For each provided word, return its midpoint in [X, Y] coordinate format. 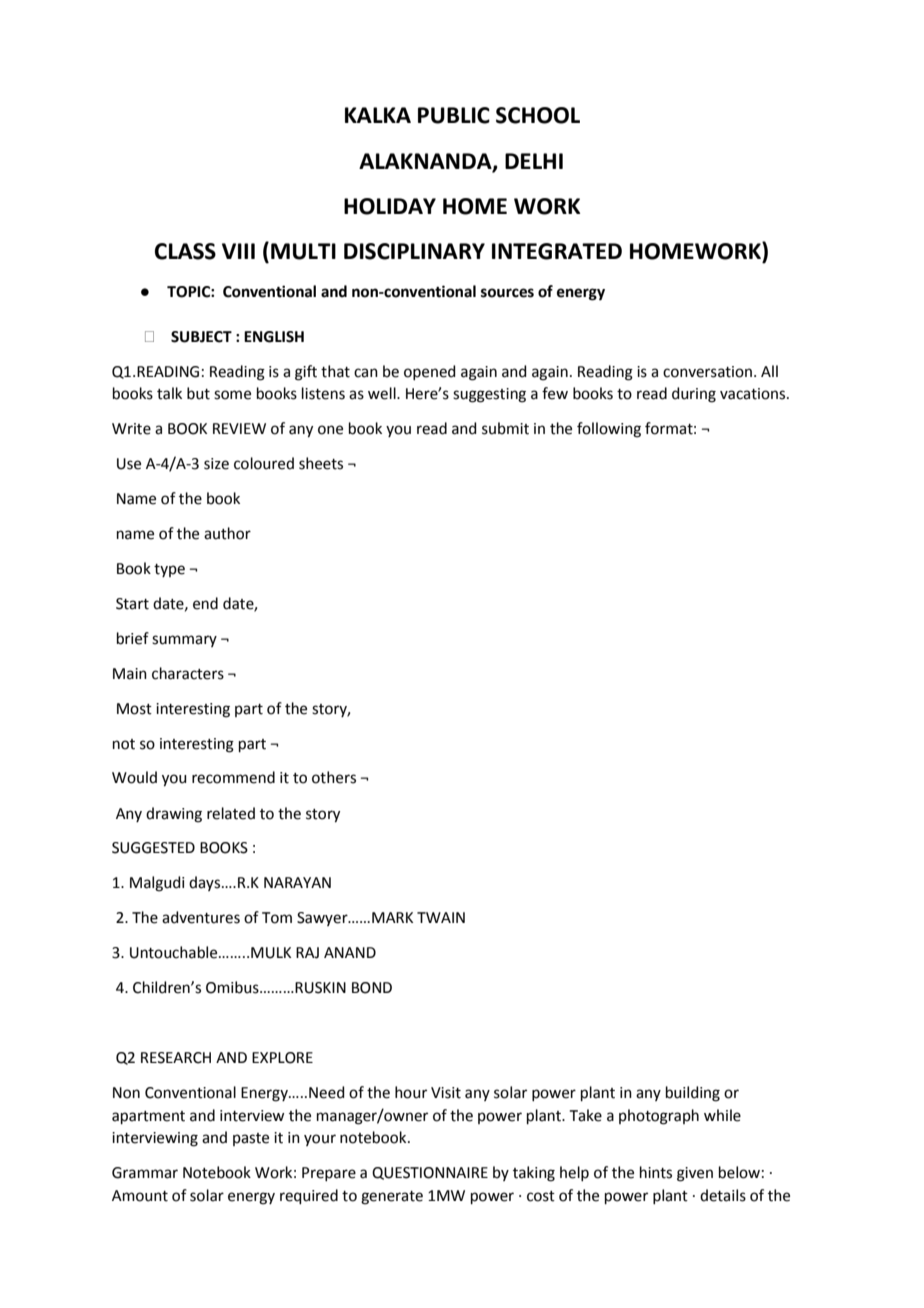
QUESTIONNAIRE [430, 1173]
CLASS [185, 251]
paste [251, 1139]
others [334, 777]
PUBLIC [454, 115]
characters [188, 673]
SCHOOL [538, 115]
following [609, 430]
